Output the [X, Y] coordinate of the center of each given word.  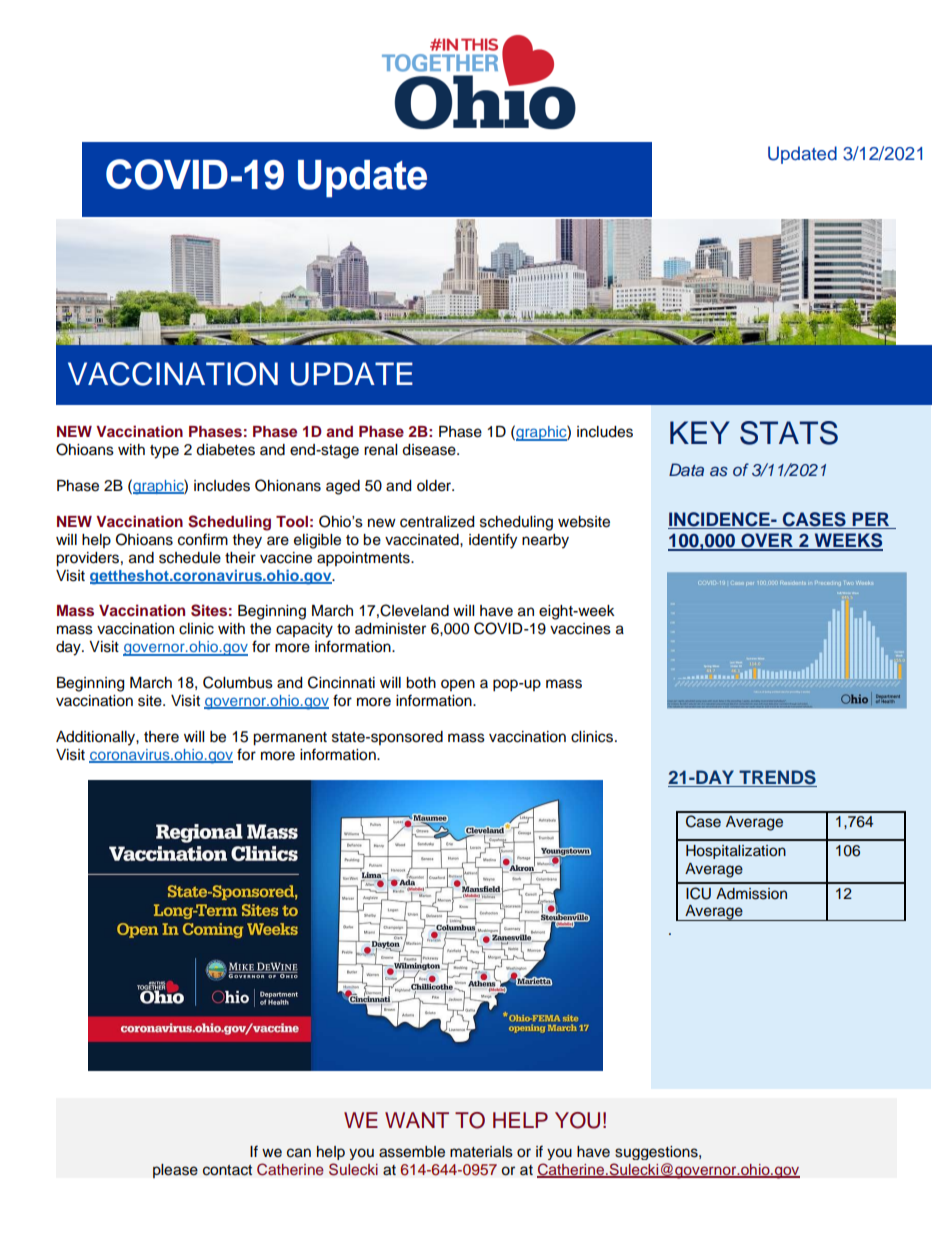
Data [686, 469]
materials [481, 1152]
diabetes [225, 450]
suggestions [657, 1153]
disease [430, 450]
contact [227, 1170]
